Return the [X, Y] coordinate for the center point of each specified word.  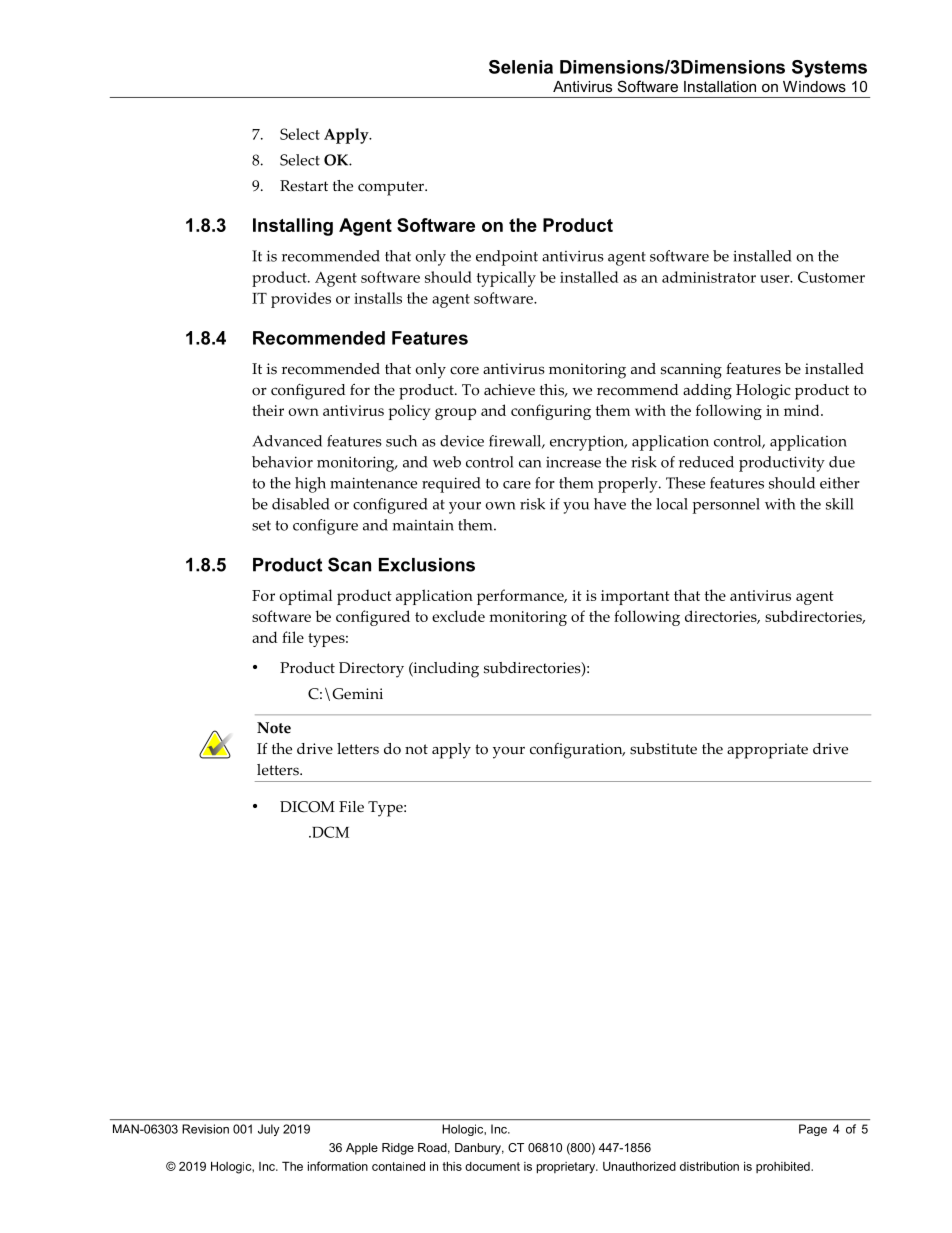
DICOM [307, 807]
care [517, 485]
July [269, 1130]
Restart [304, 186]
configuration [577, 751]
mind [803, 410]
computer [392, 188]
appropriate [767, 751]
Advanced [287, 441]
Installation [720, 86]
